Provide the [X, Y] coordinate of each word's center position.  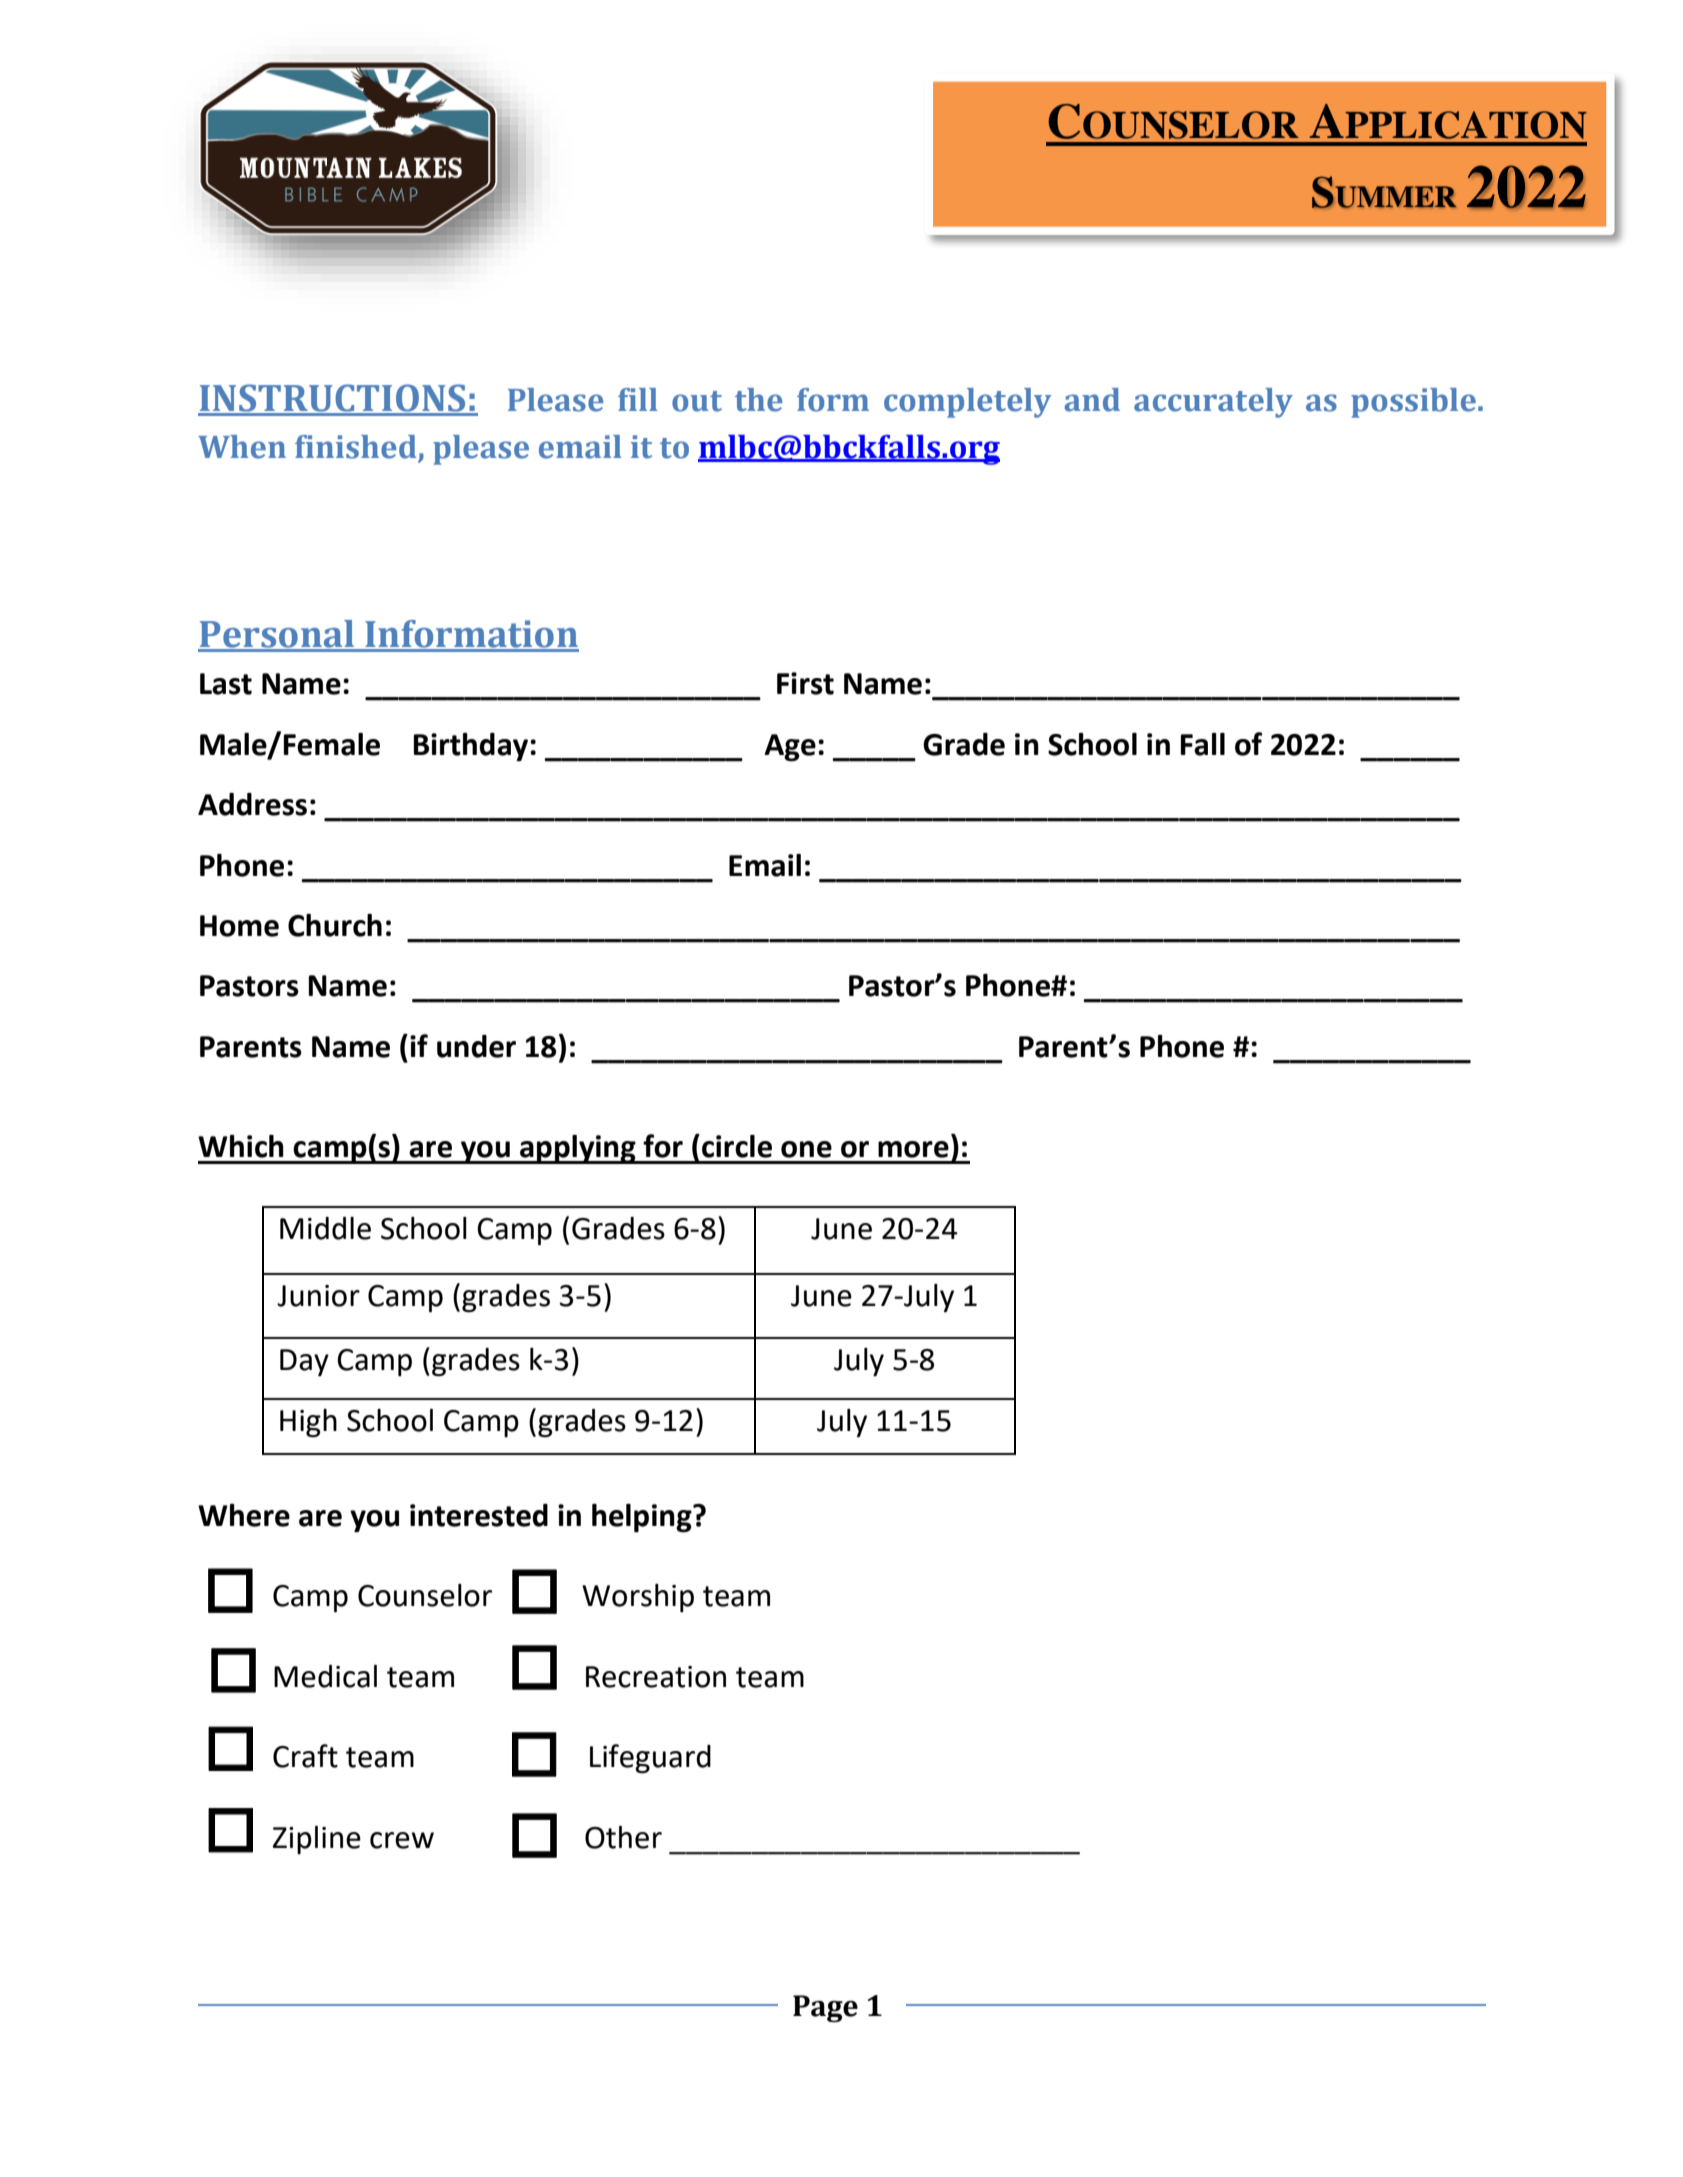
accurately [1213, 403]
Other [623, 1837]
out [697, 401]
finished [356, 447]
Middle [325, 1228]
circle [737, 1146]
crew [402, 1840]
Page [825, 2008]
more [913, 1149]
